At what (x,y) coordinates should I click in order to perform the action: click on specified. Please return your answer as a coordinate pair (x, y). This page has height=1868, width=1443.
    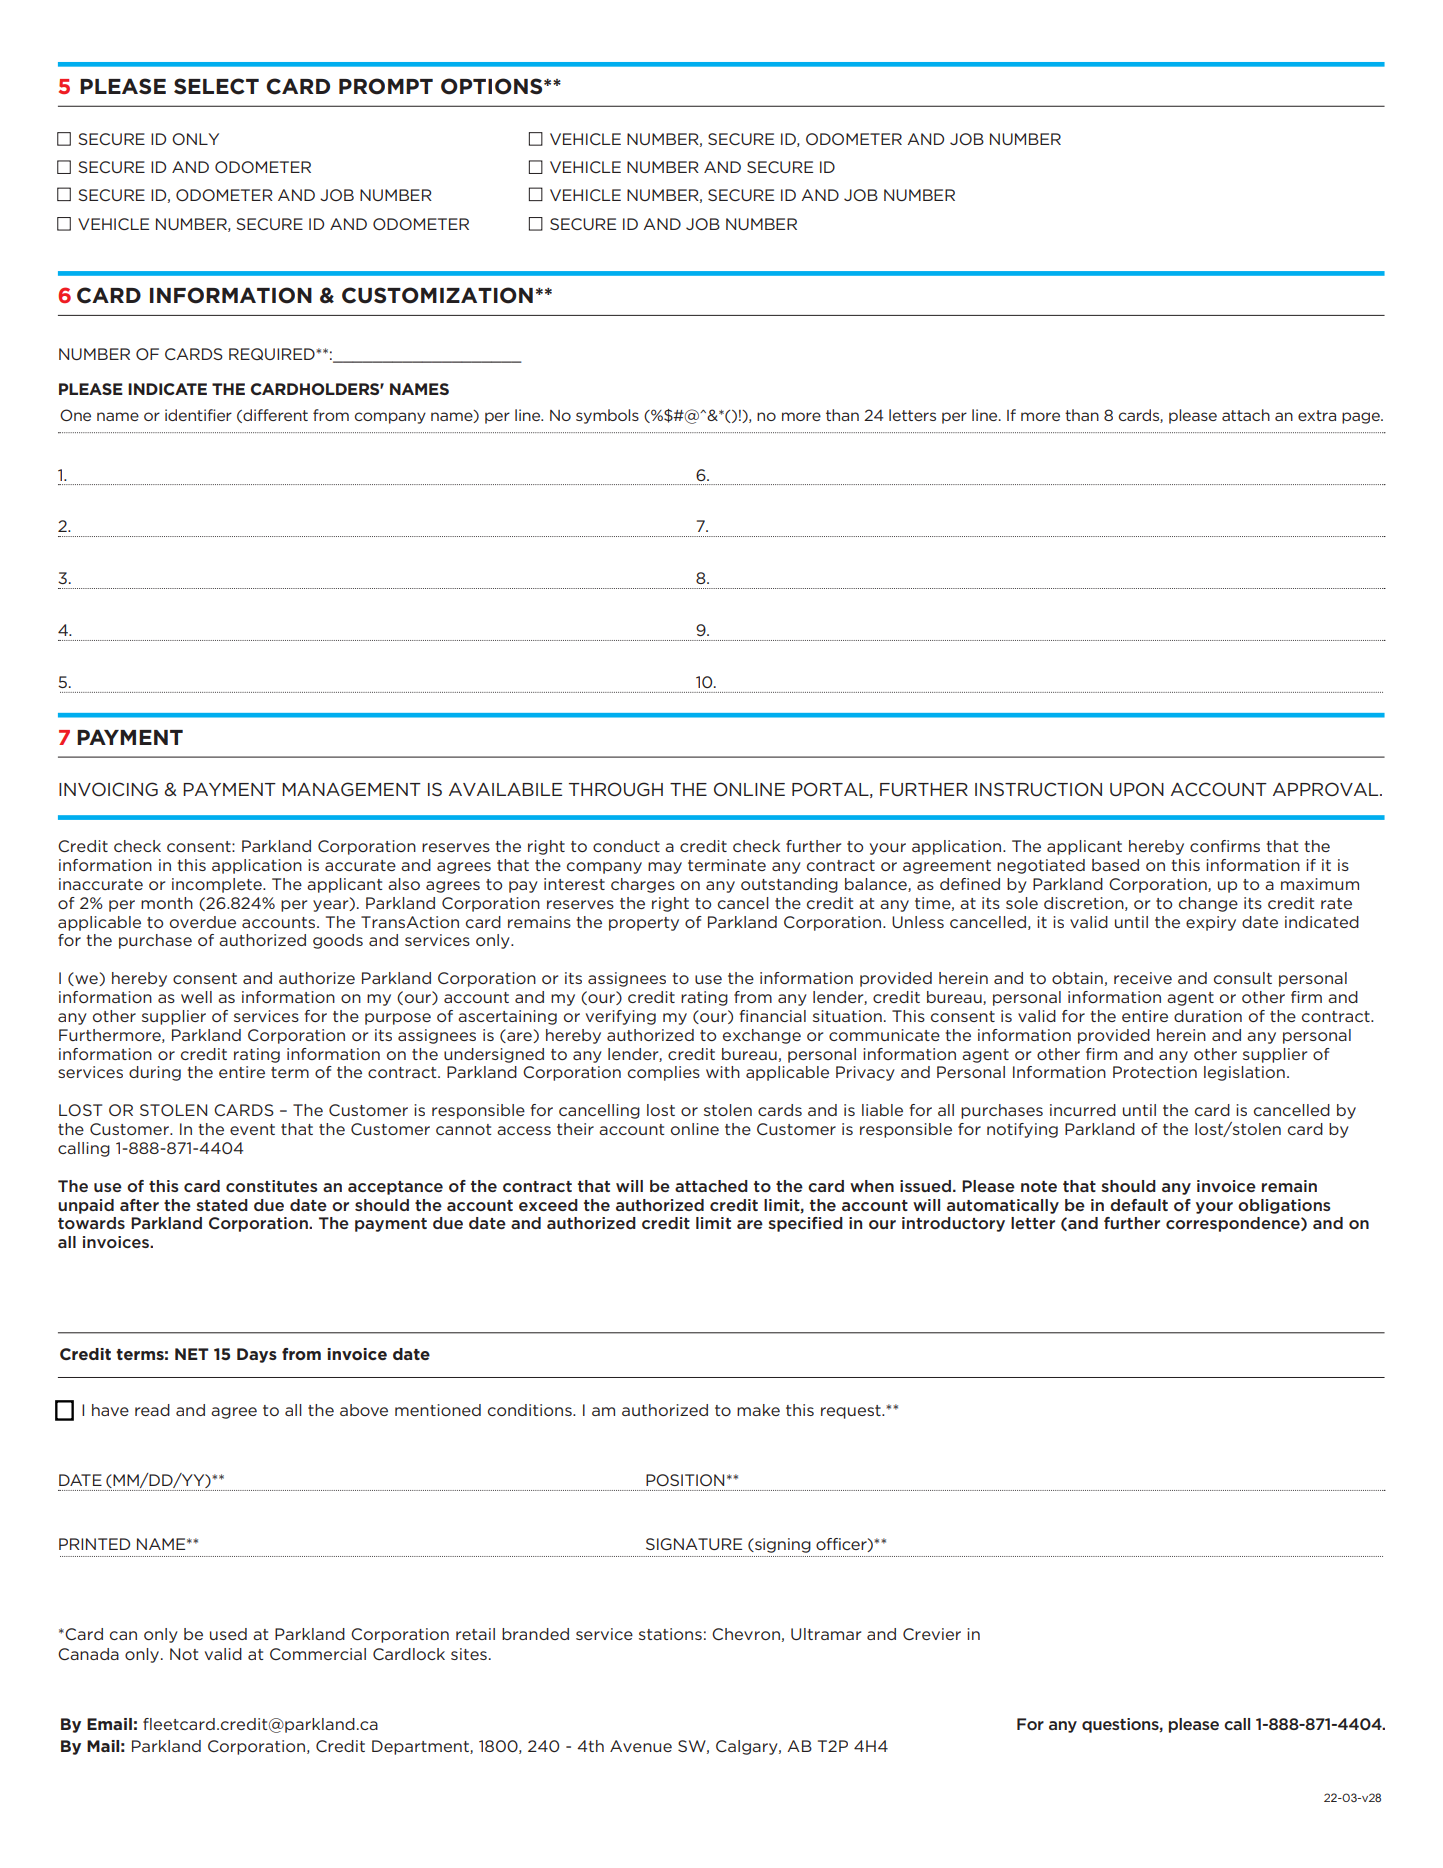
    Looking at the image, I should click on (805, 1224).
